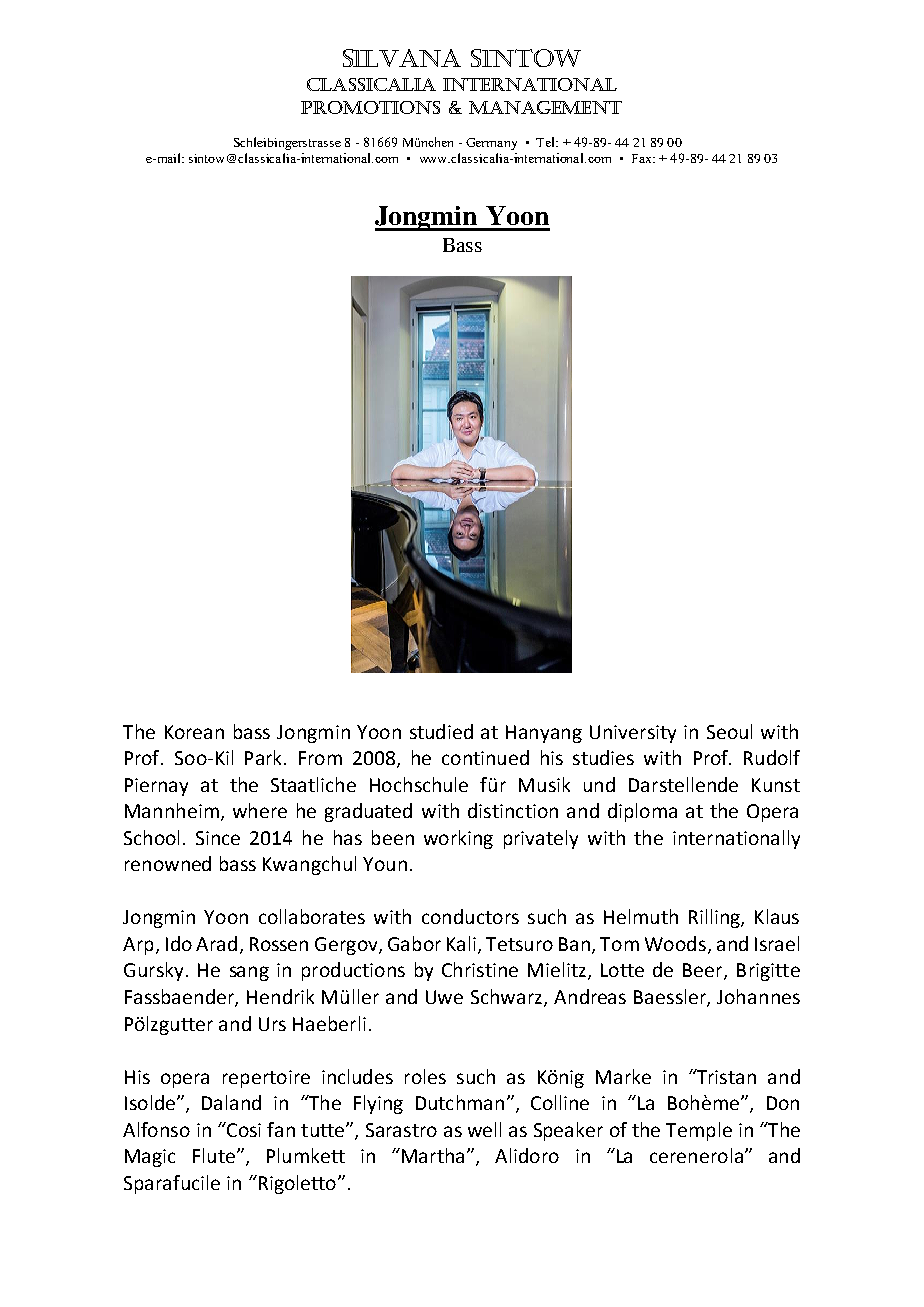  What do you see at coordinates (194, 732) in the page?
I see `Korean` at bounding box center [194, 732].
